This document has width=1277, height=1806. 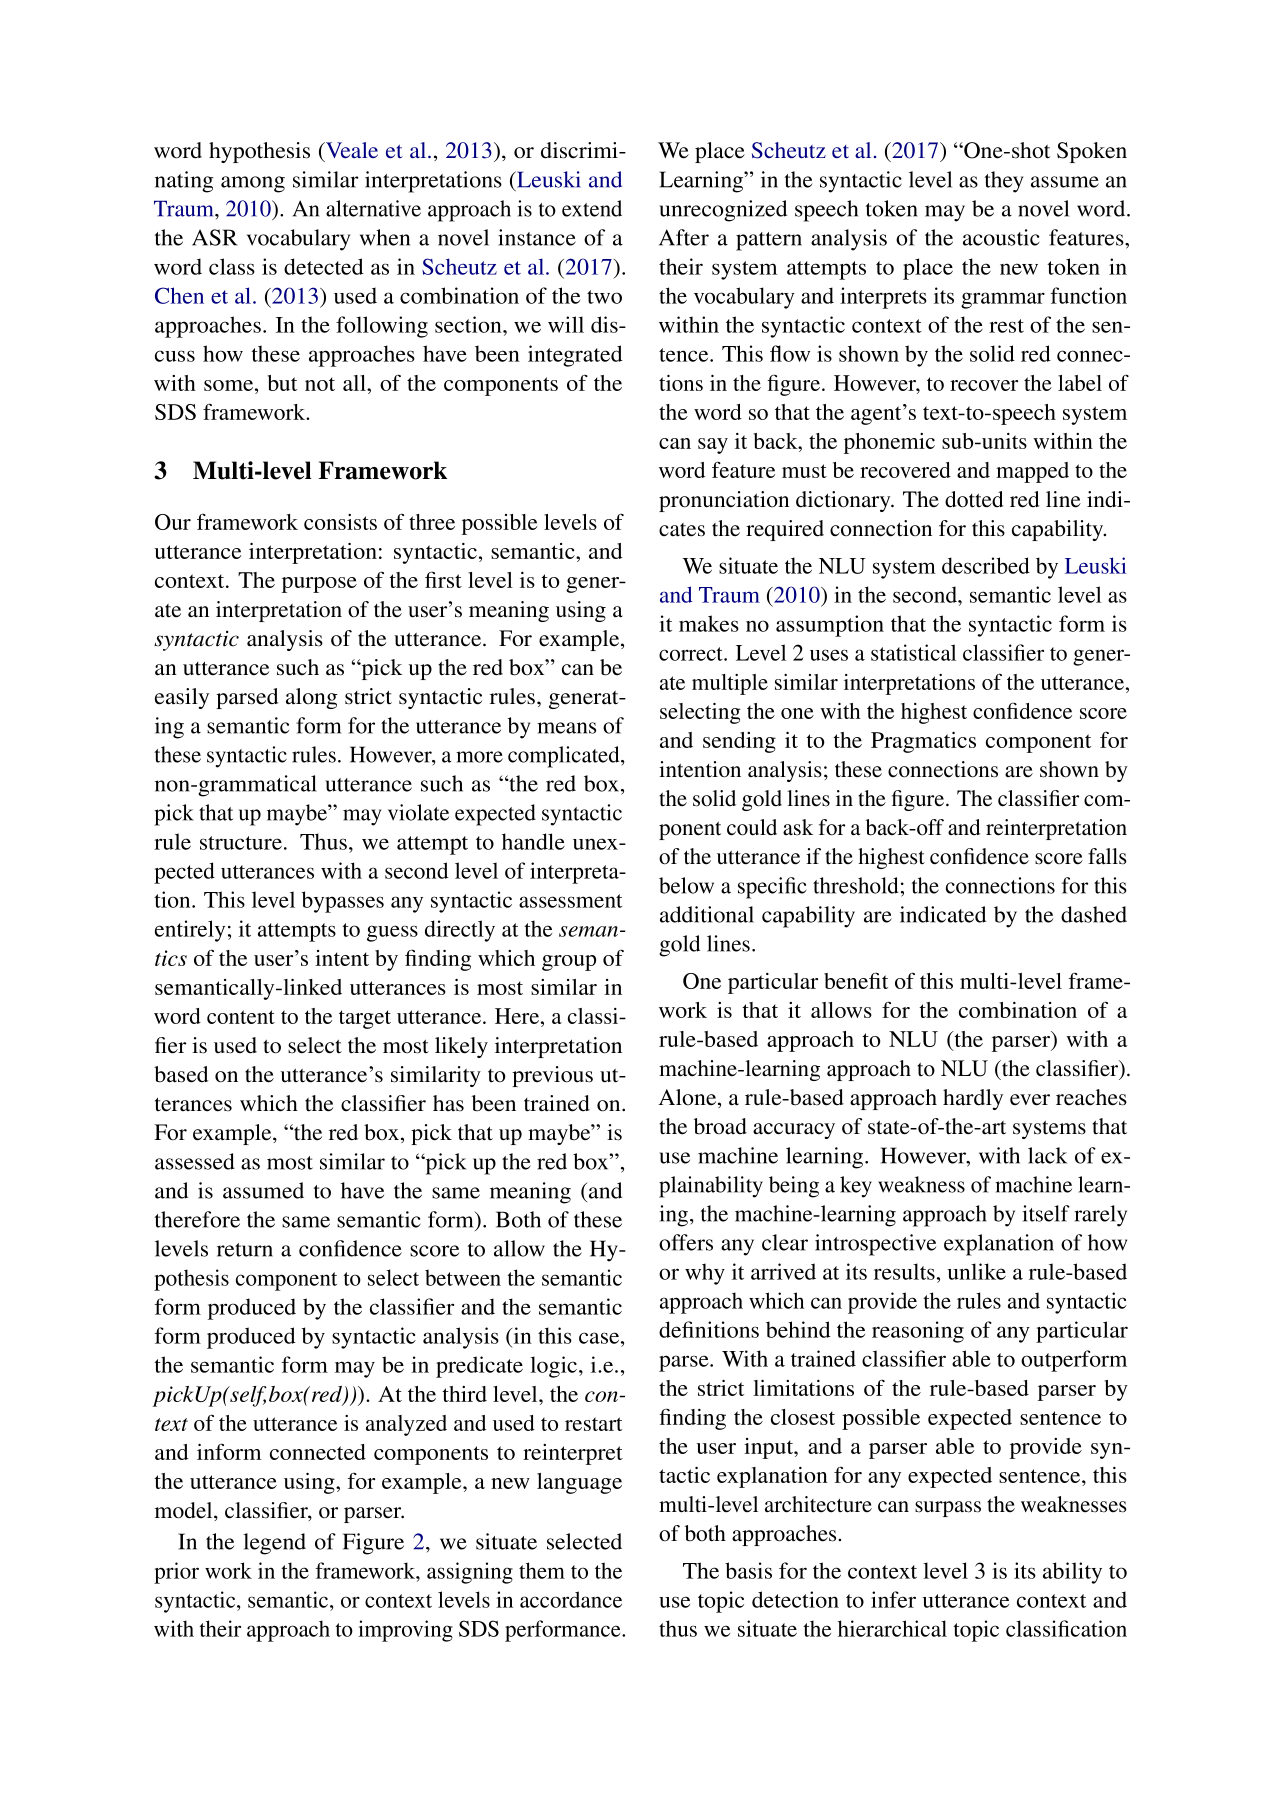 I want to click on extend, so click(x=592, y=208).
